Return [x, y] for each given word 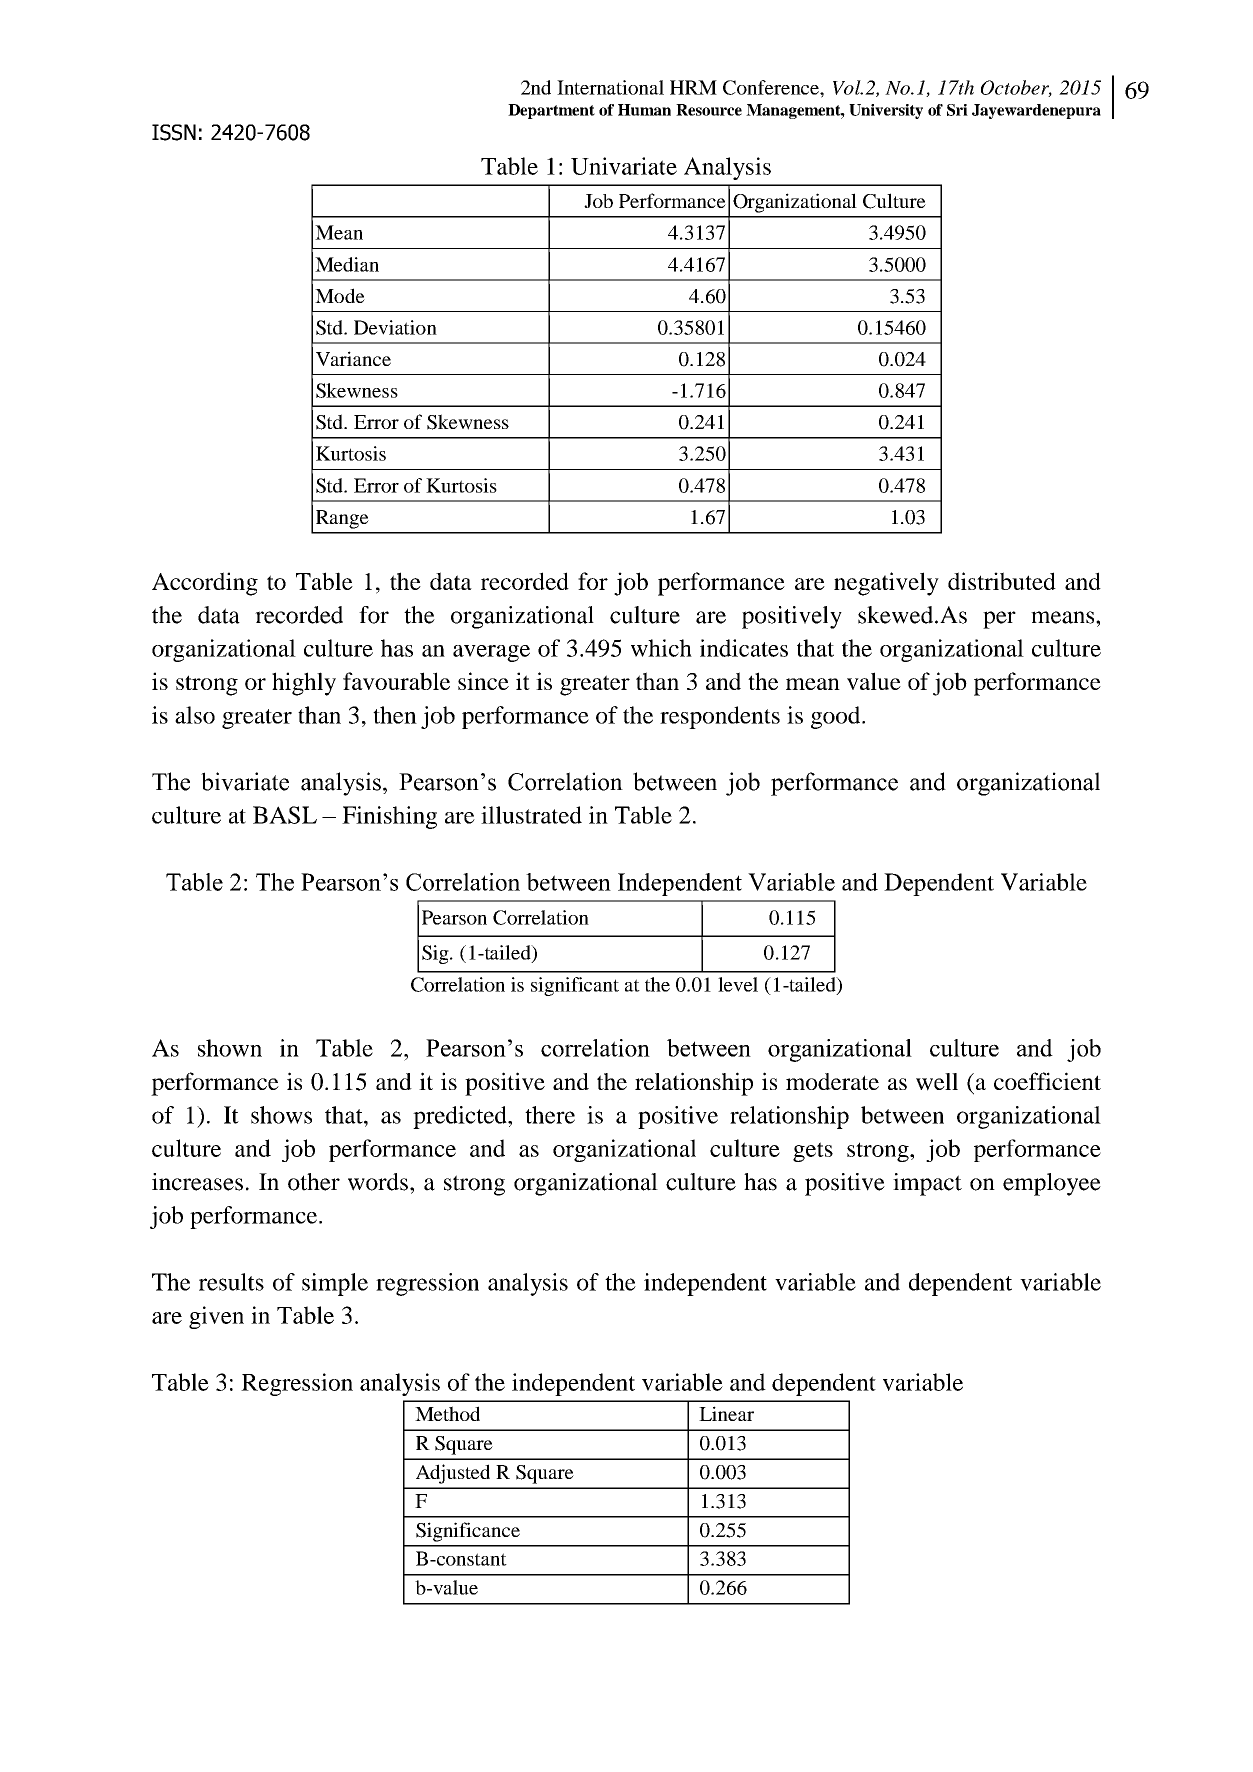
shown [230, 1048]
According [205, 584]
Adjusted [453, 1474]
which [661, 648]
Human [644, 110]
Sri [957, 110]
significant [575, 986]
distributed [1002, 581]
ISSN [174, 132]
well [937, 1082]
